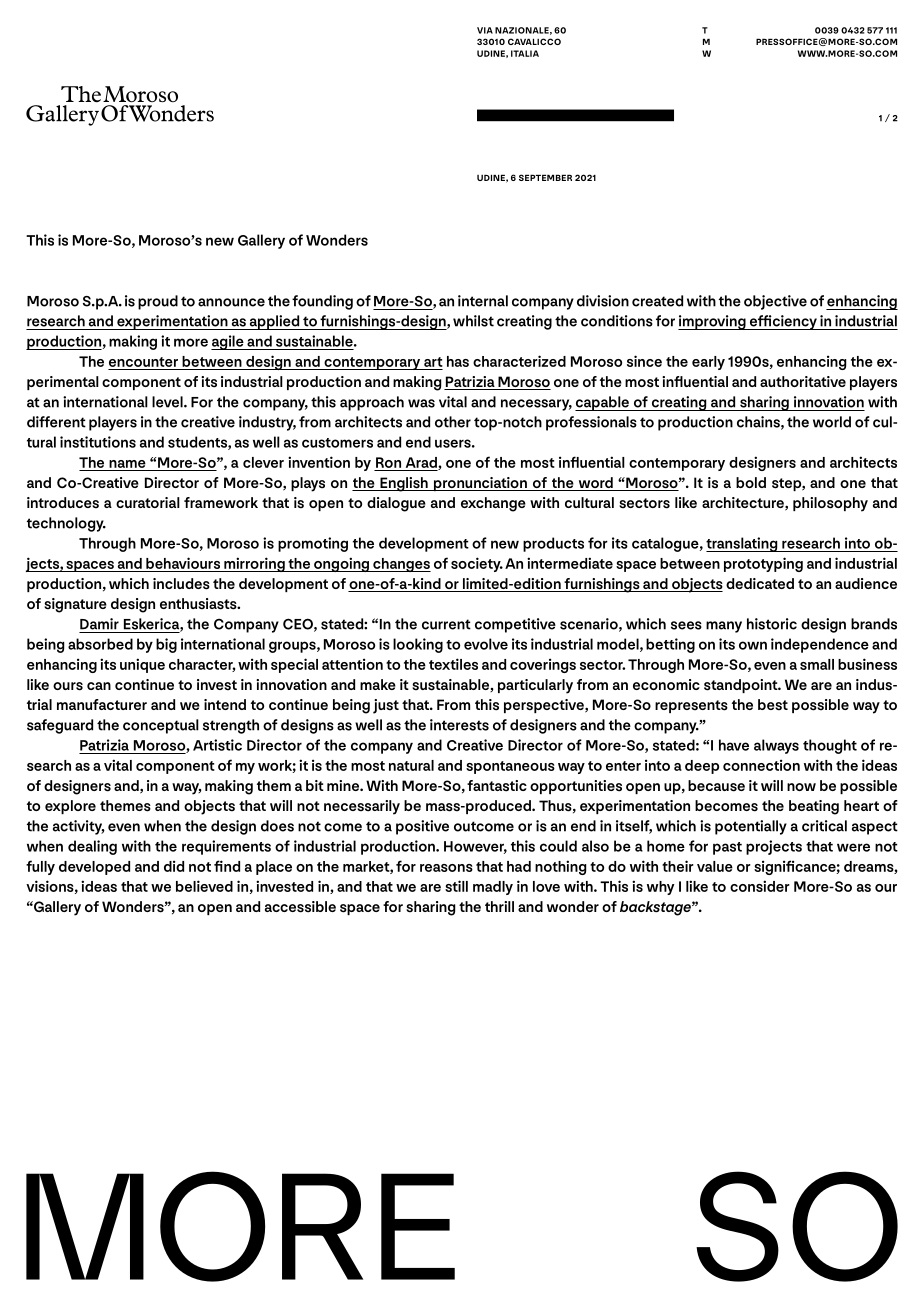  What do you see at coordinates (174, 866) in the screenshot?
I see `did` at bounding box center [174, 866].
